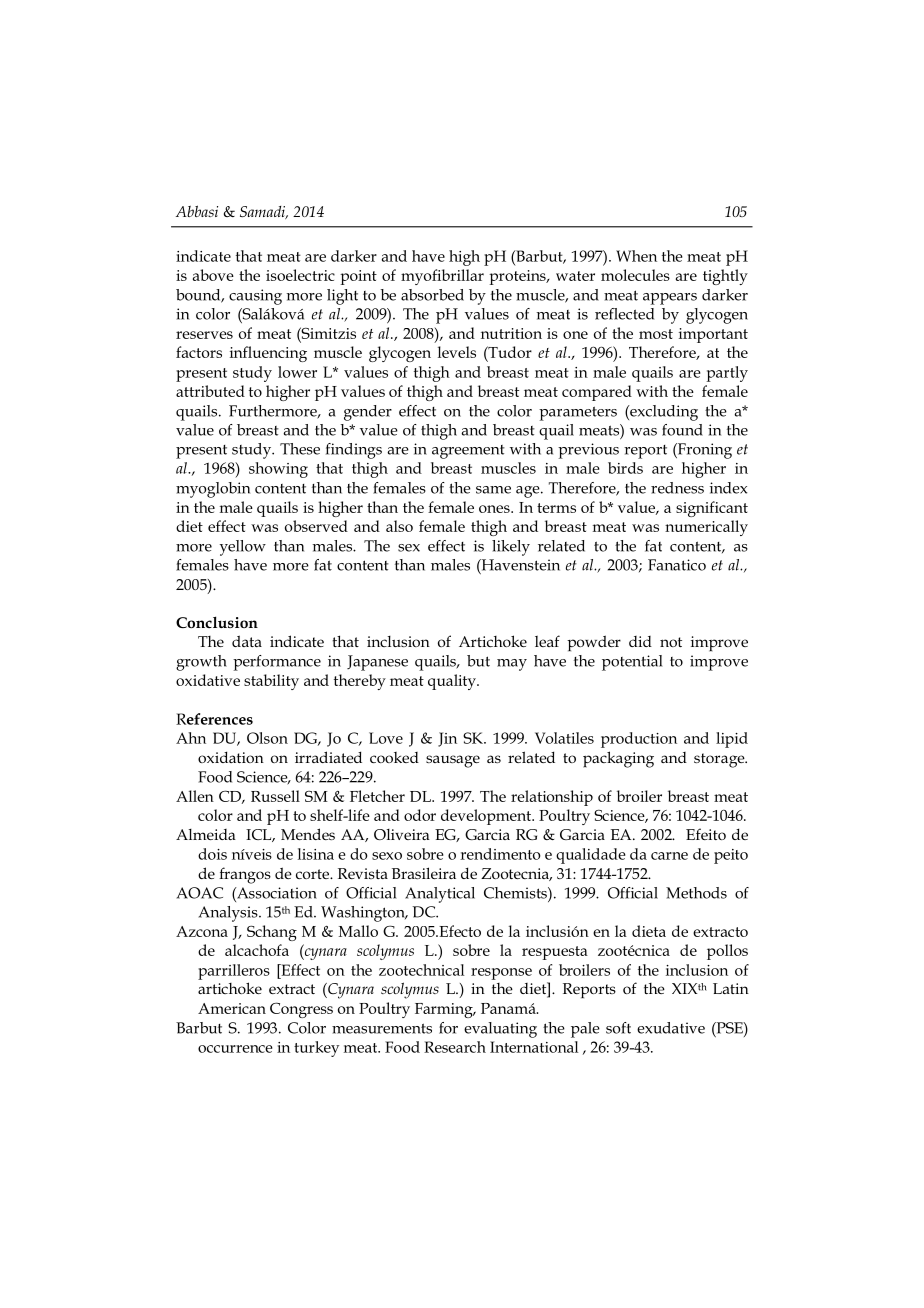  What do you see at coordinates (432, 295) in the screenshot?
I see `absorbed` at bounding box center [432, 295].
